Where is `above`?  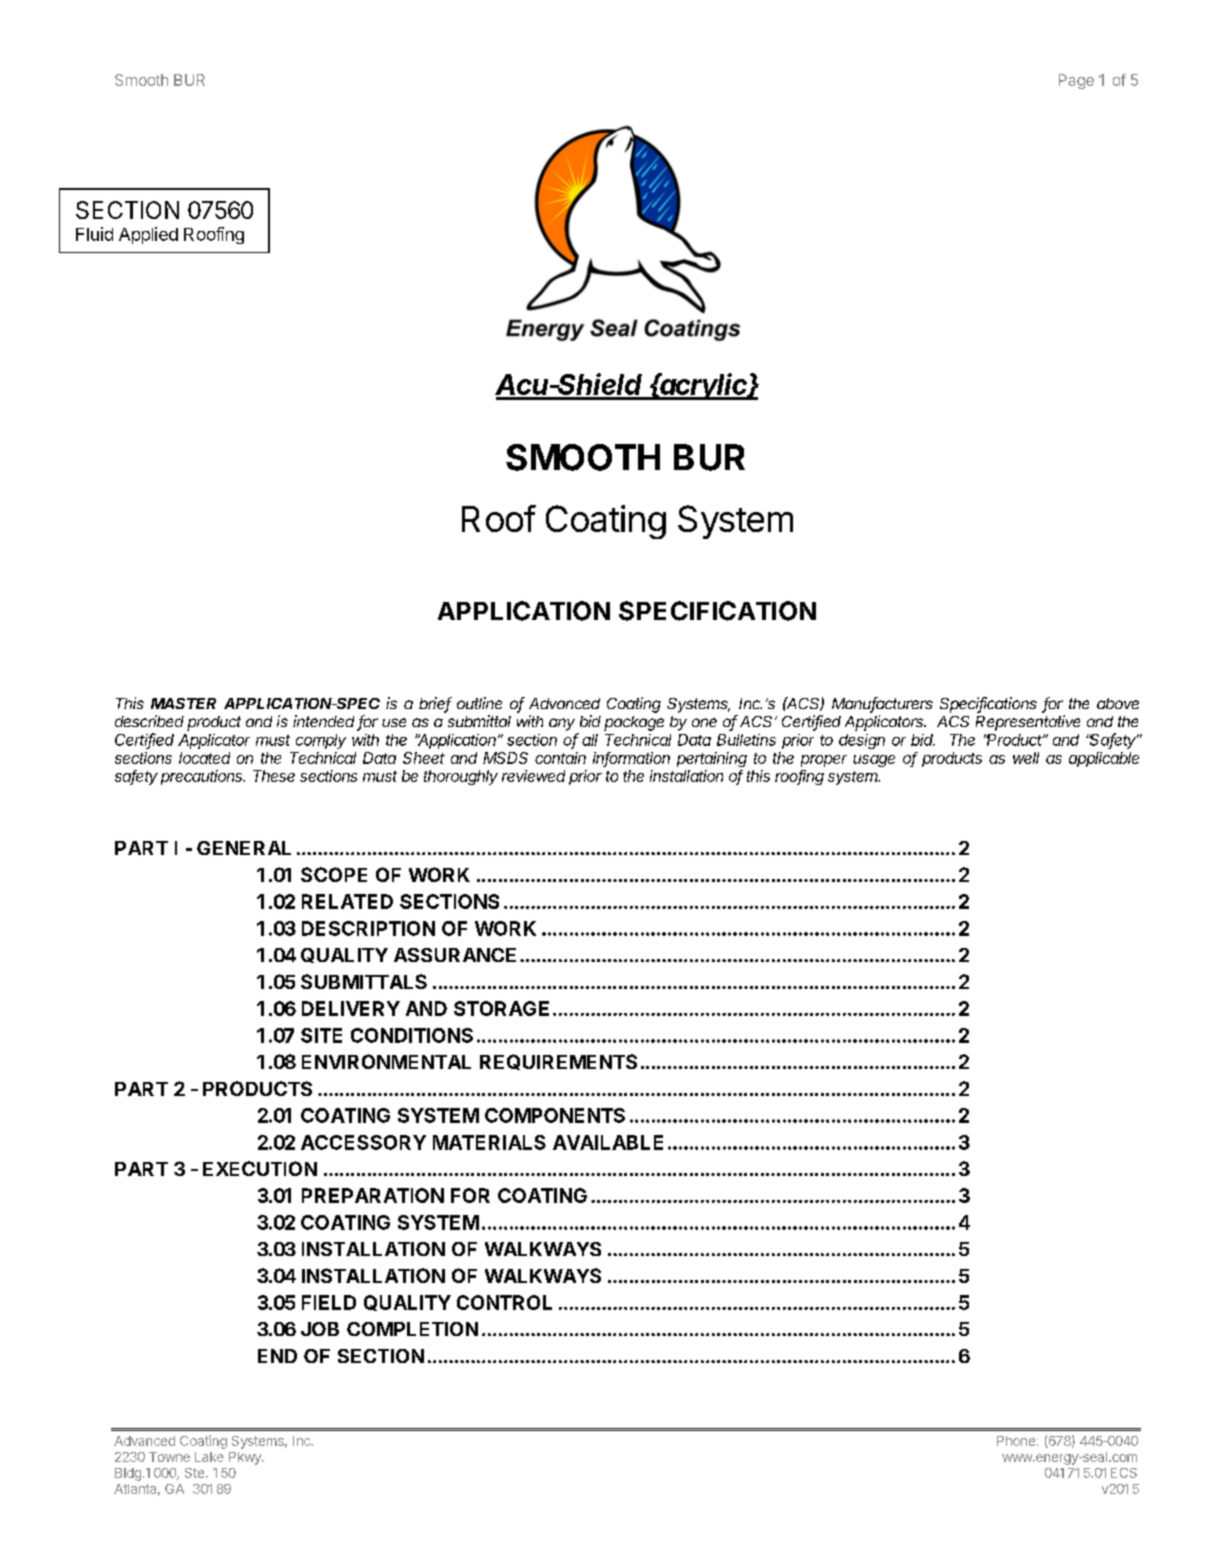 above is located at coordinates (1118, 703).
